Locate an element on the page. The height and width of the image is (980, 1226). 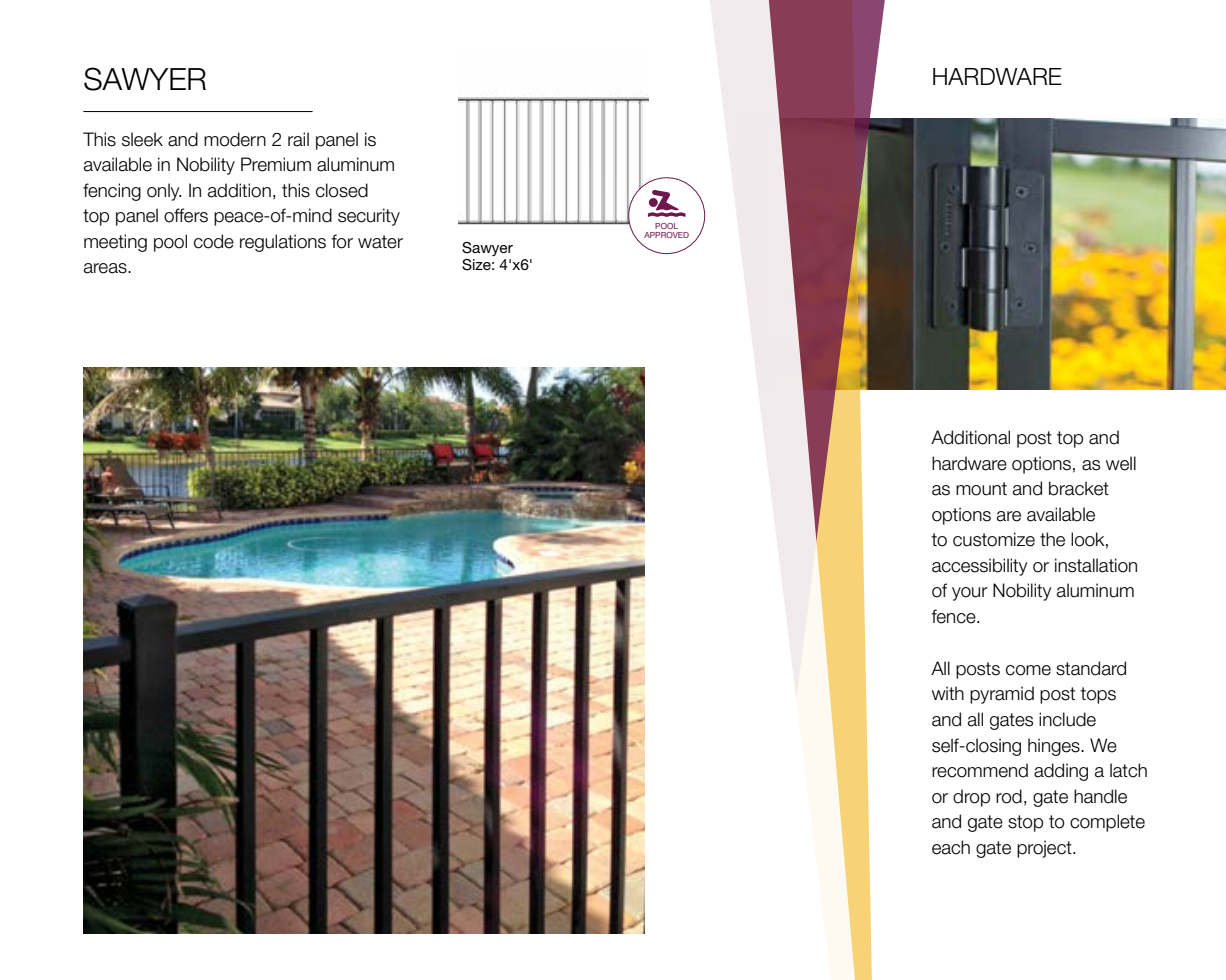
APPROVED is located at coordinates (666, 235).
